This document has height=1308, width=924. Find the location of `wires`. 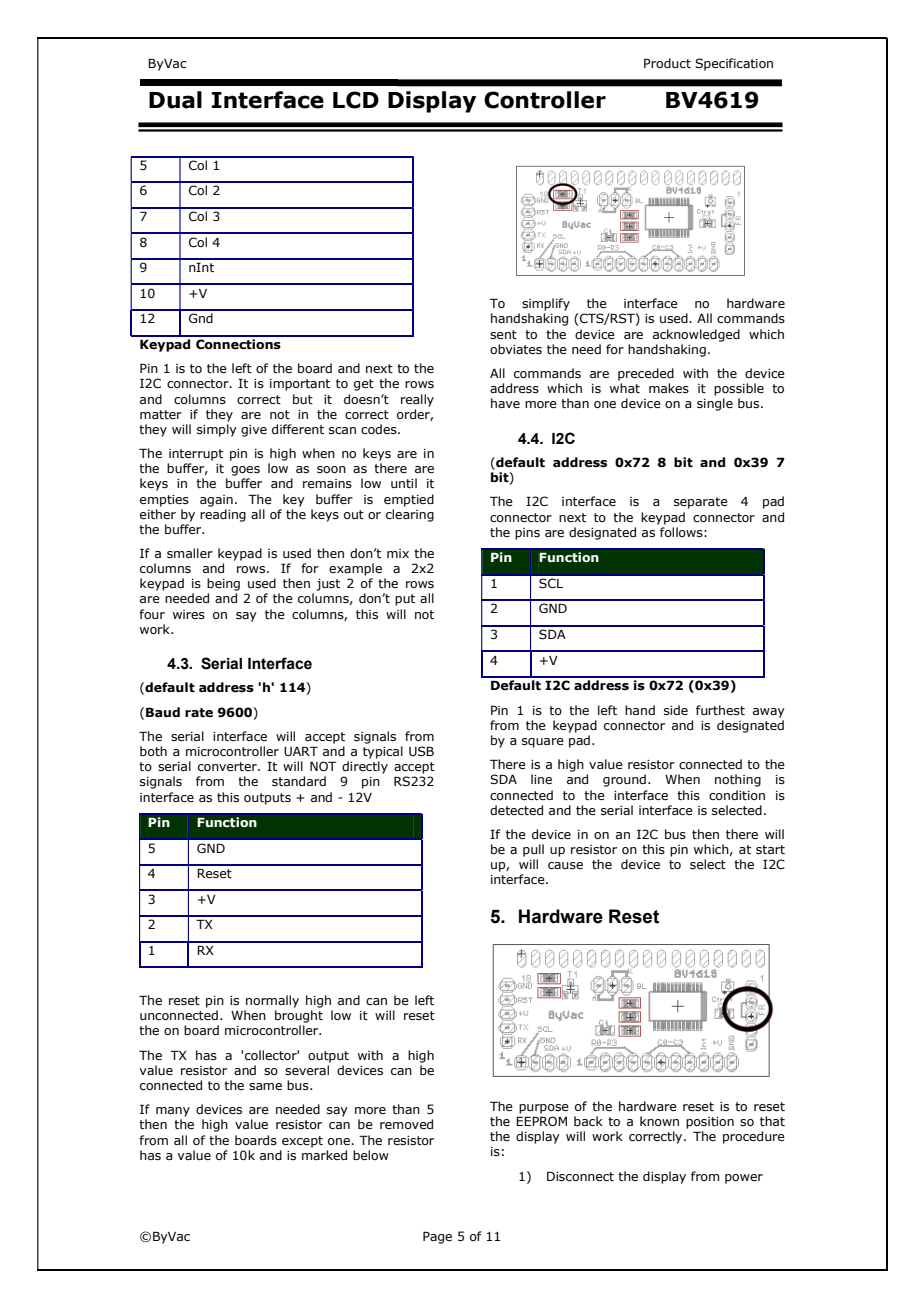

wires is located at coordinates (189, 614).
